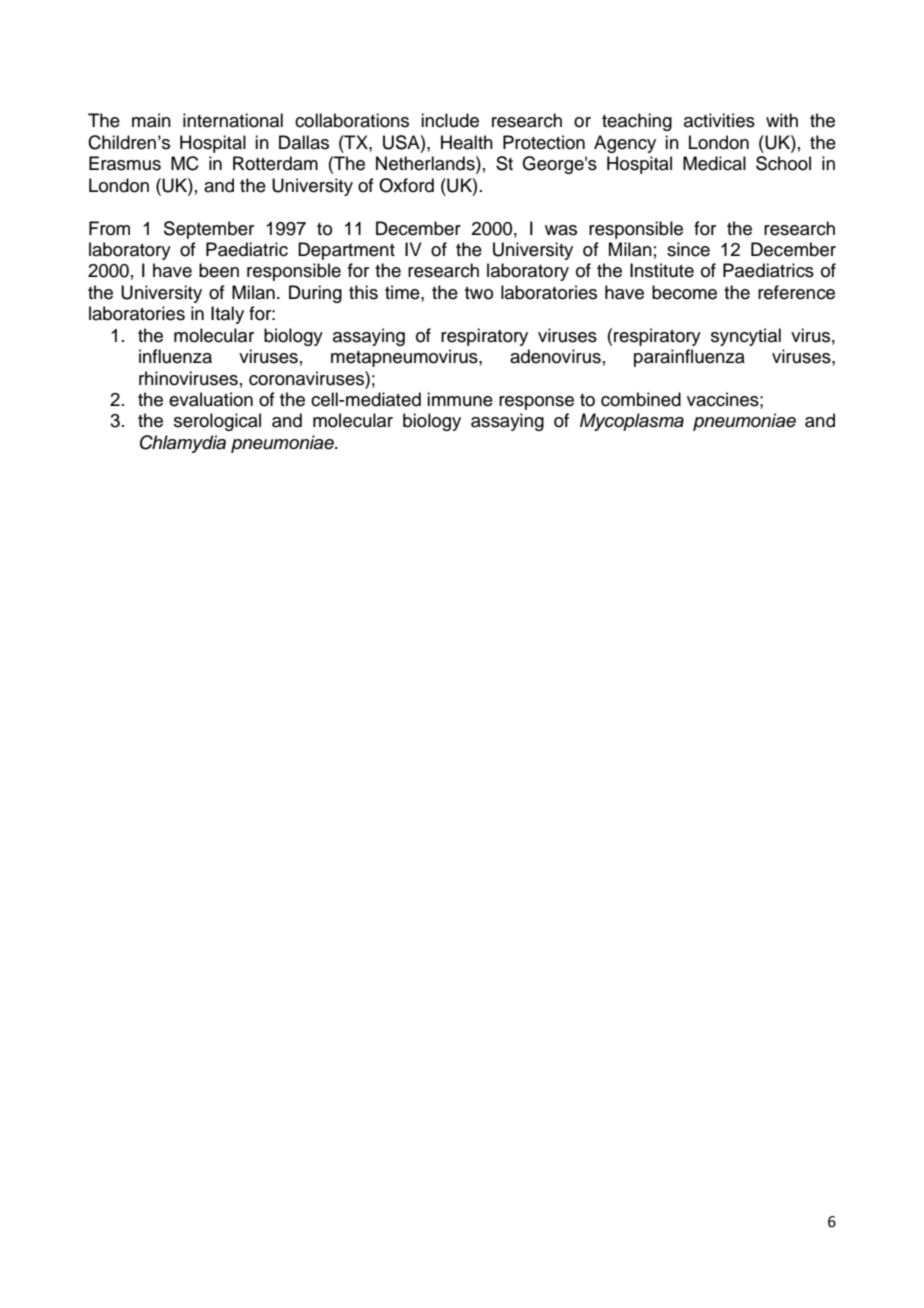  What do you see at coordinates (479, 293) in the screenshot?
I see `two` at bounding box center [479, 293].
